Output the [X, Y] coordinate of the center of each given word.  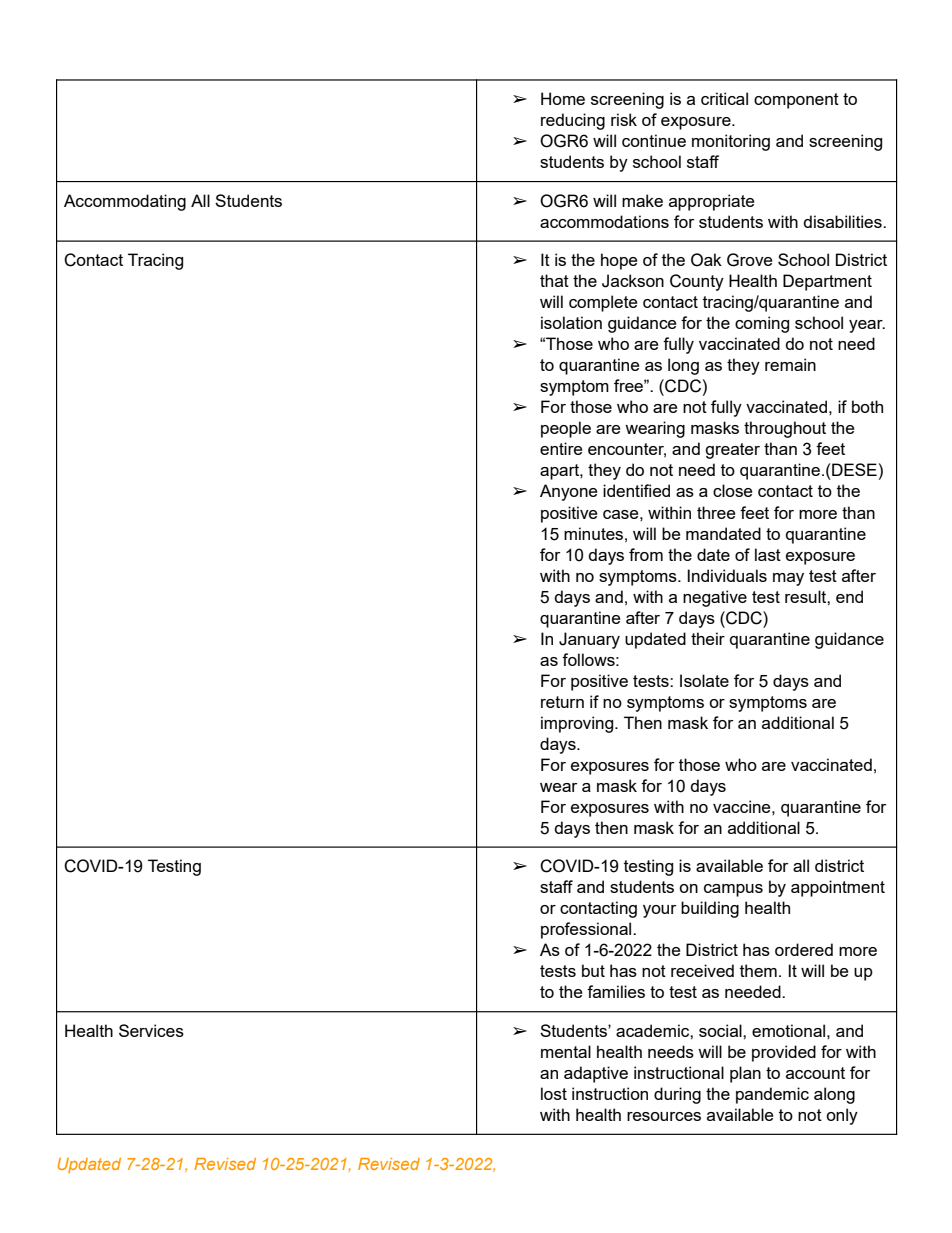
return [562, 702]
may [788, 579]
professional [587, 930]
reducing [573, 121]
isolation [571, 322]
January [589, 640]
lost [554, 1093]
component [796, 101]
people [566, 429]
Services [151, 1030]
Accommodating [125, 202]
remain [790, 364]
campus [733, 890]
